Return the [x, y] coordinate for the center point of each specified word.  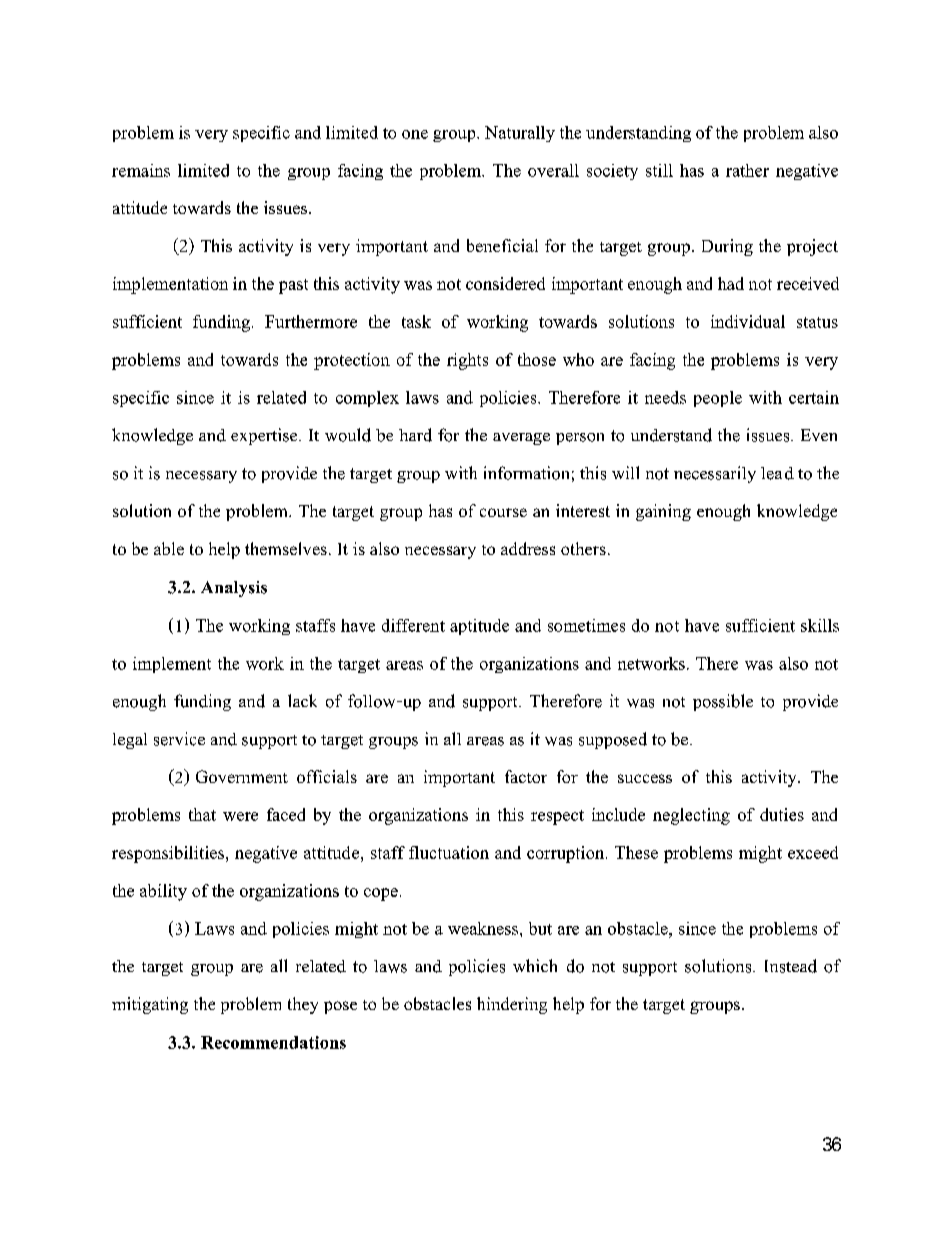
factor [526, 776]
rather [747, 170]
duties [782, 814]
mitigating [150, 1005]
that [202, 814]
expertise [265, 436]
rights [467, 361]
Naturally [520, 134]
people [718, 399]
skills [820, 625]
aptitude [479, 627]
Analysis [234, 589]
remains [141, 170]
